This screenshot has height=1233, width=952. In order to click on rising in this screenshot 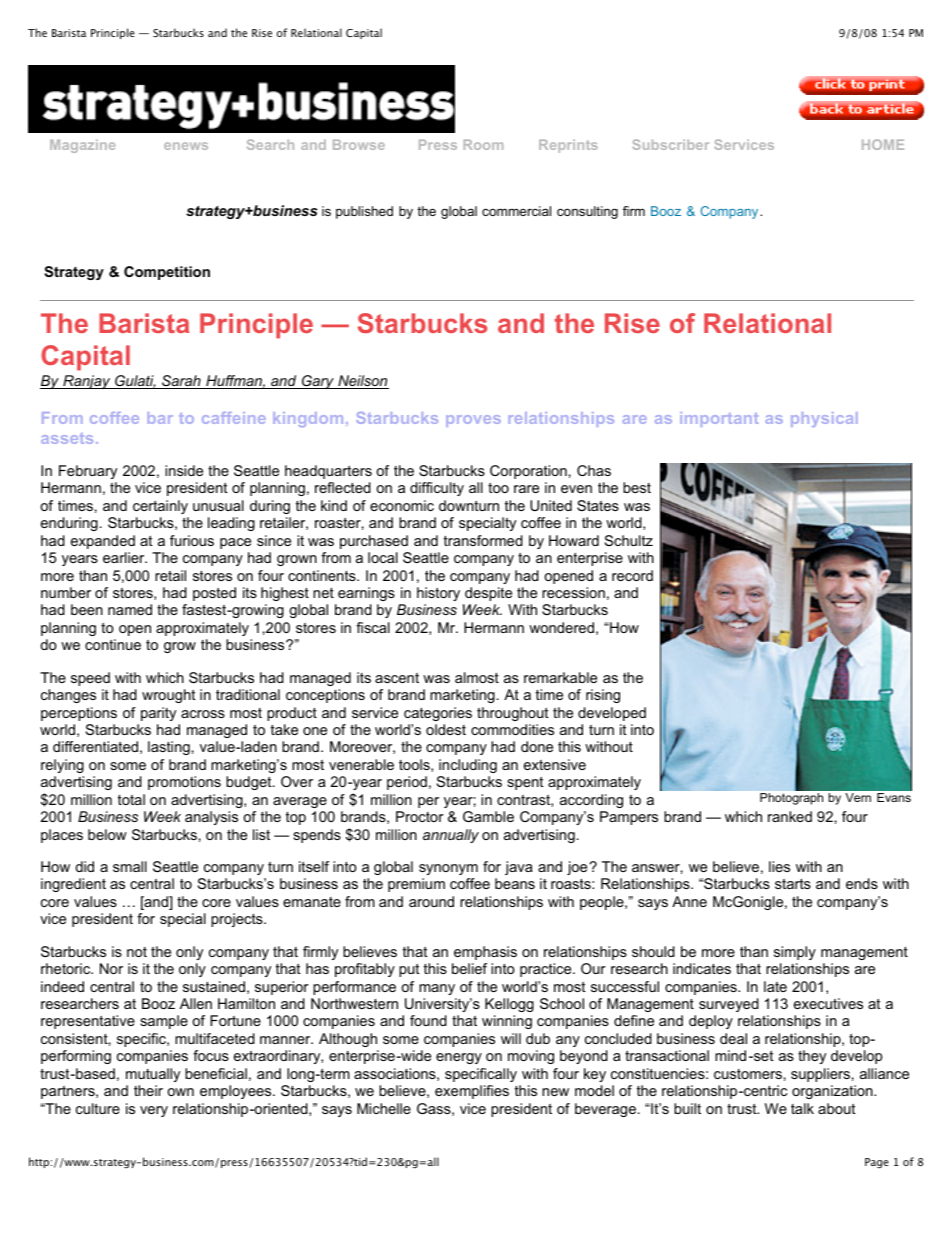, I will do `click(603, 696)`.
